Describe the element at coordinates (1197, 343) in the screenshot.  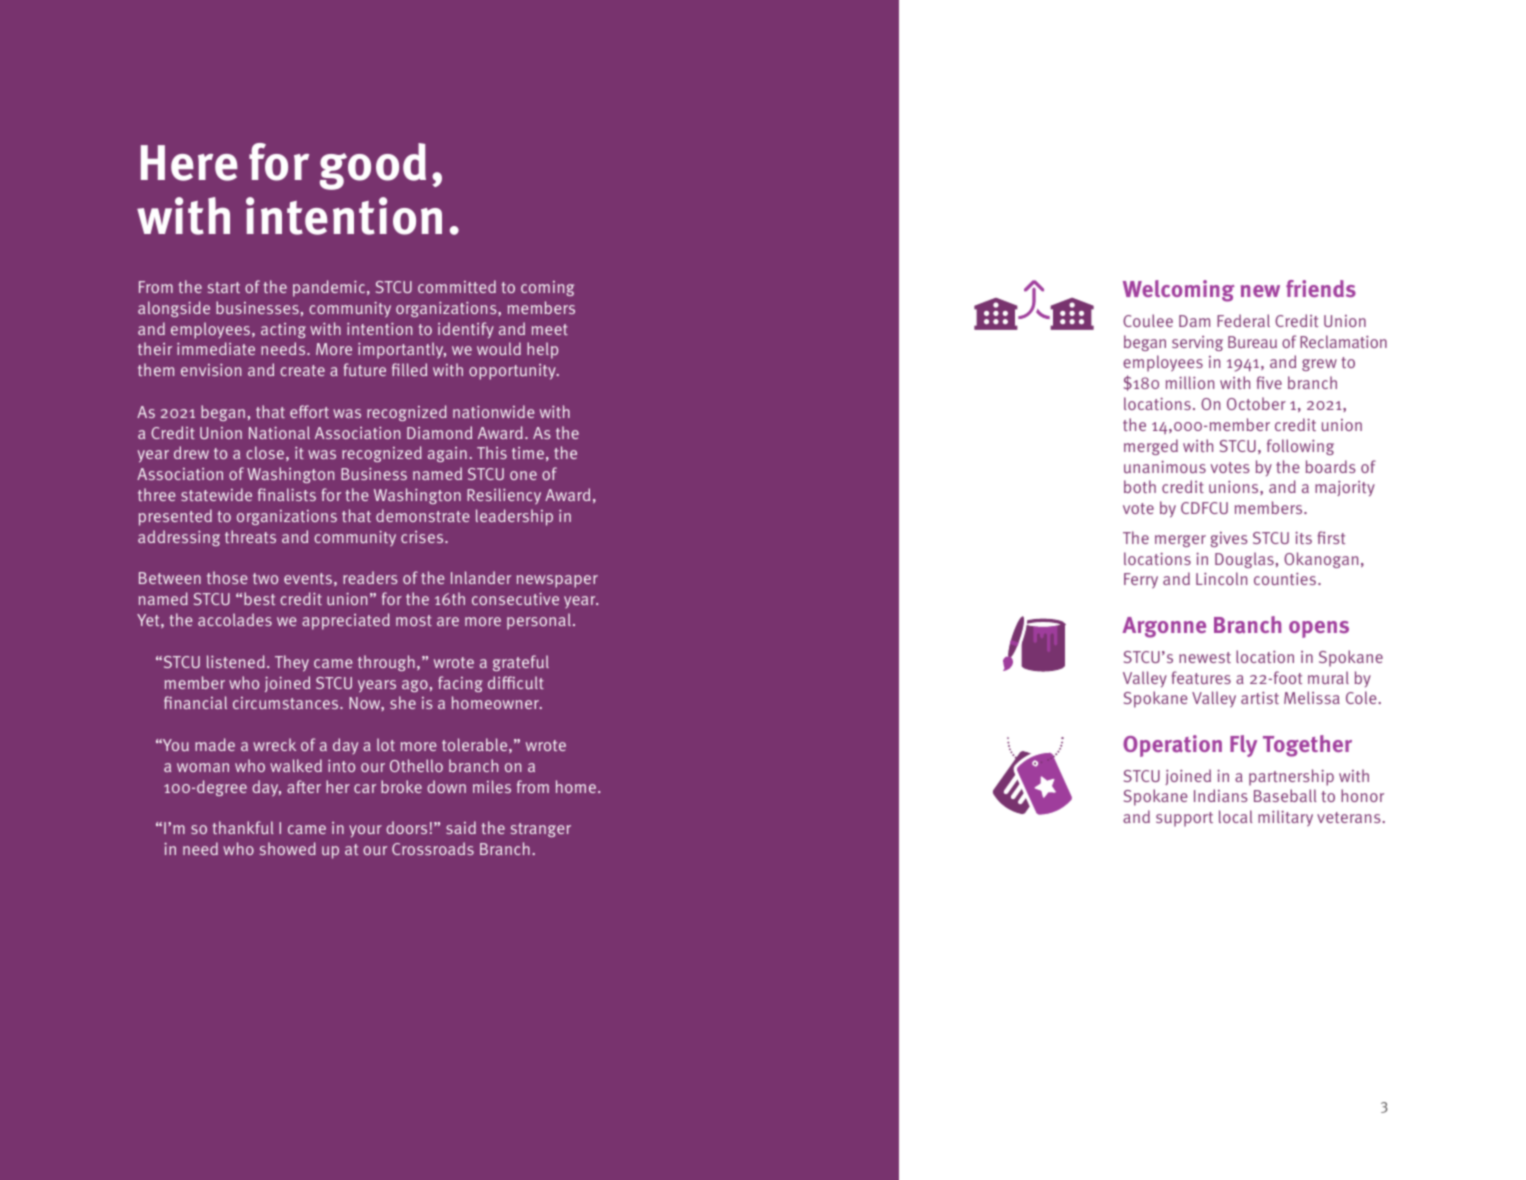
I see `serving` at that location.
